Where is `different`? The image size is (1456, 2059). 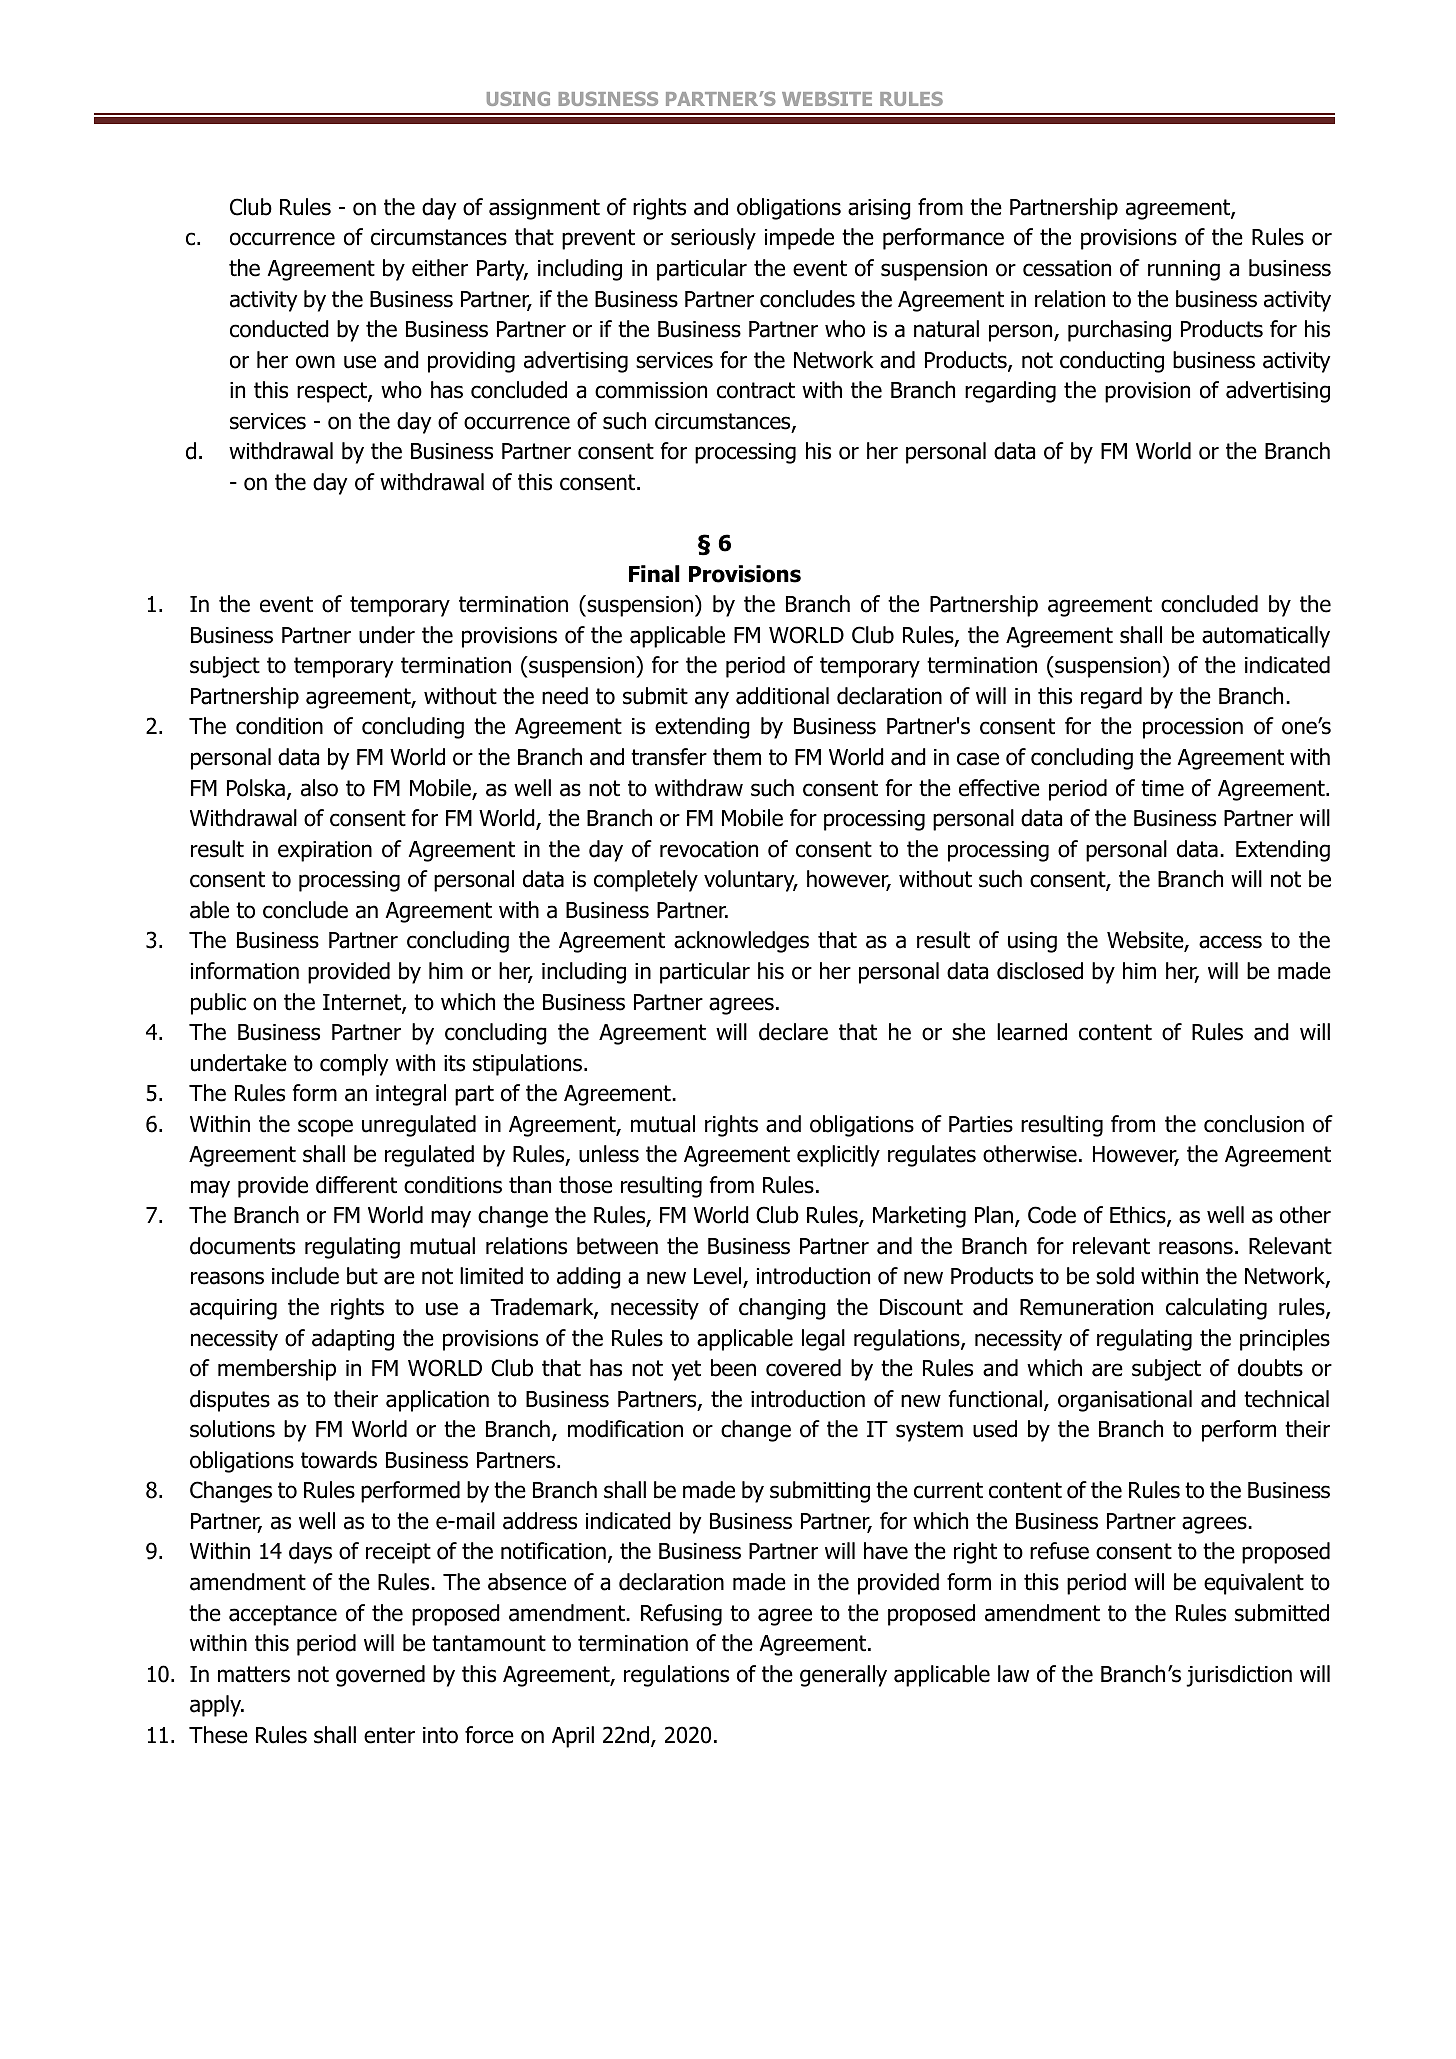
different is located at coordinates (356, 1185).
